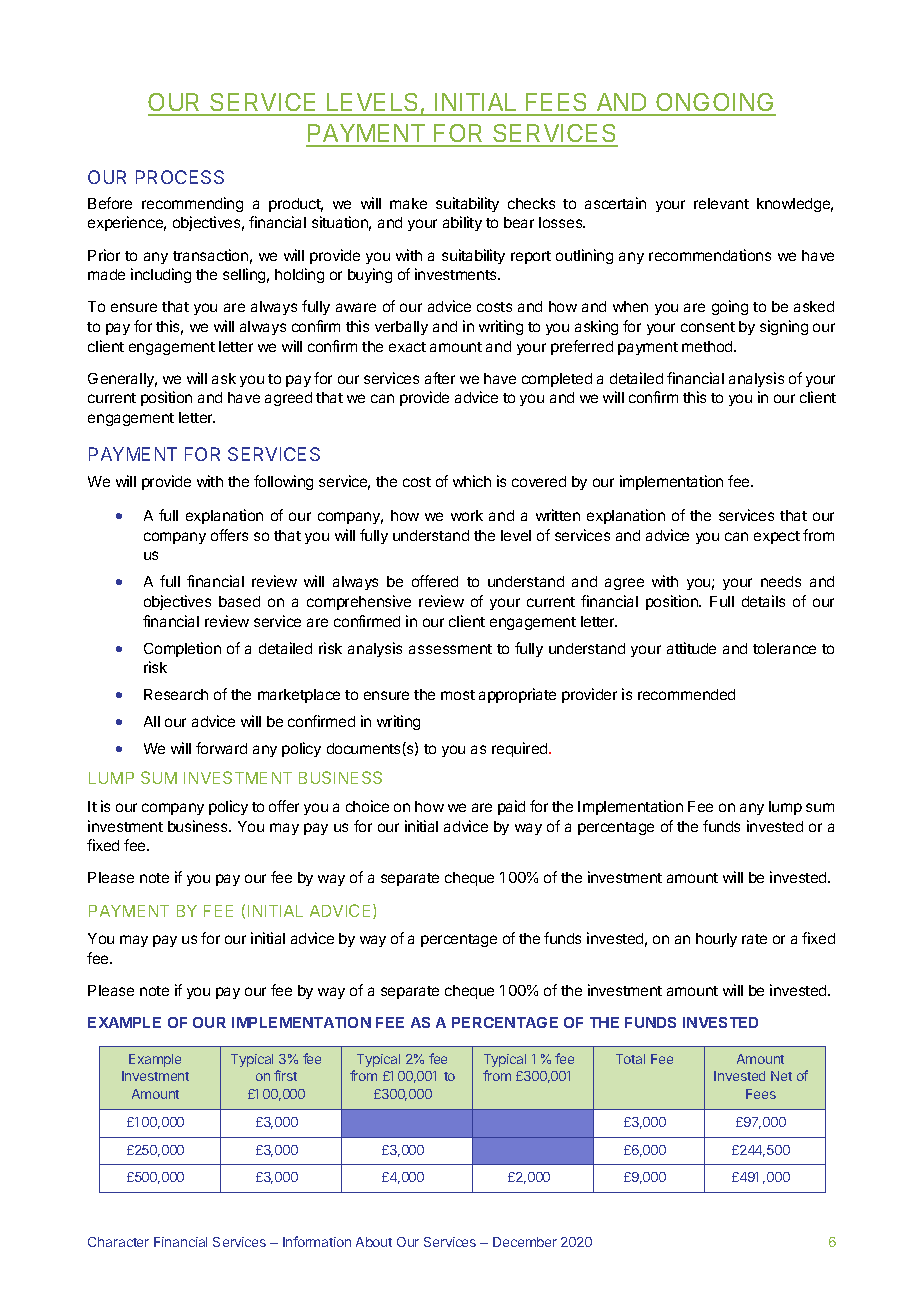 Image resolution: width=924 pixels, height=1308 pixels. What do you see at coordinates (472, 481) in the page?
I see `which` at bounding box center [472, 481].
